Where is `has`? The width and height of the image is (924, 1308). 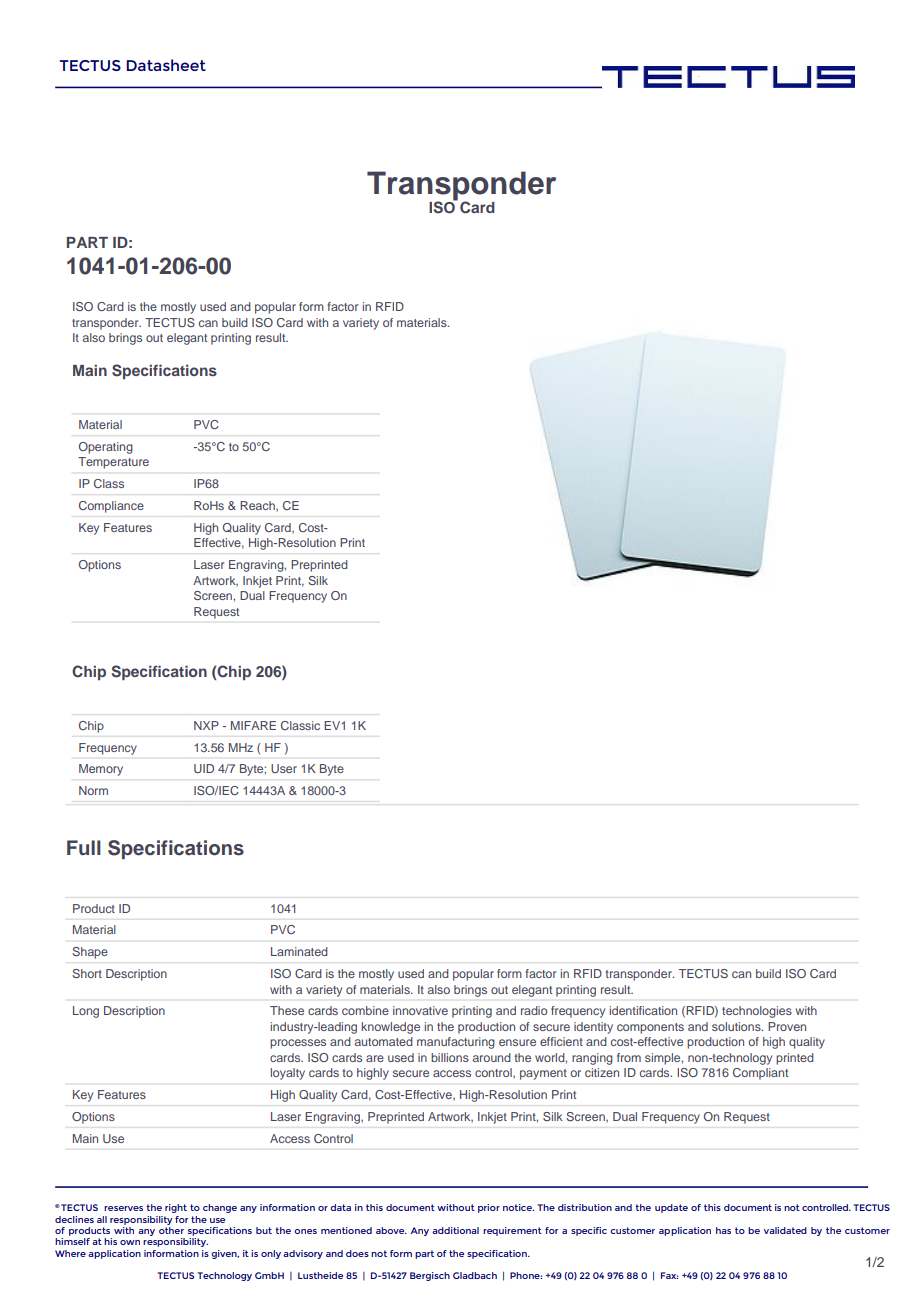
has is located at coordinates (723, 1230).
